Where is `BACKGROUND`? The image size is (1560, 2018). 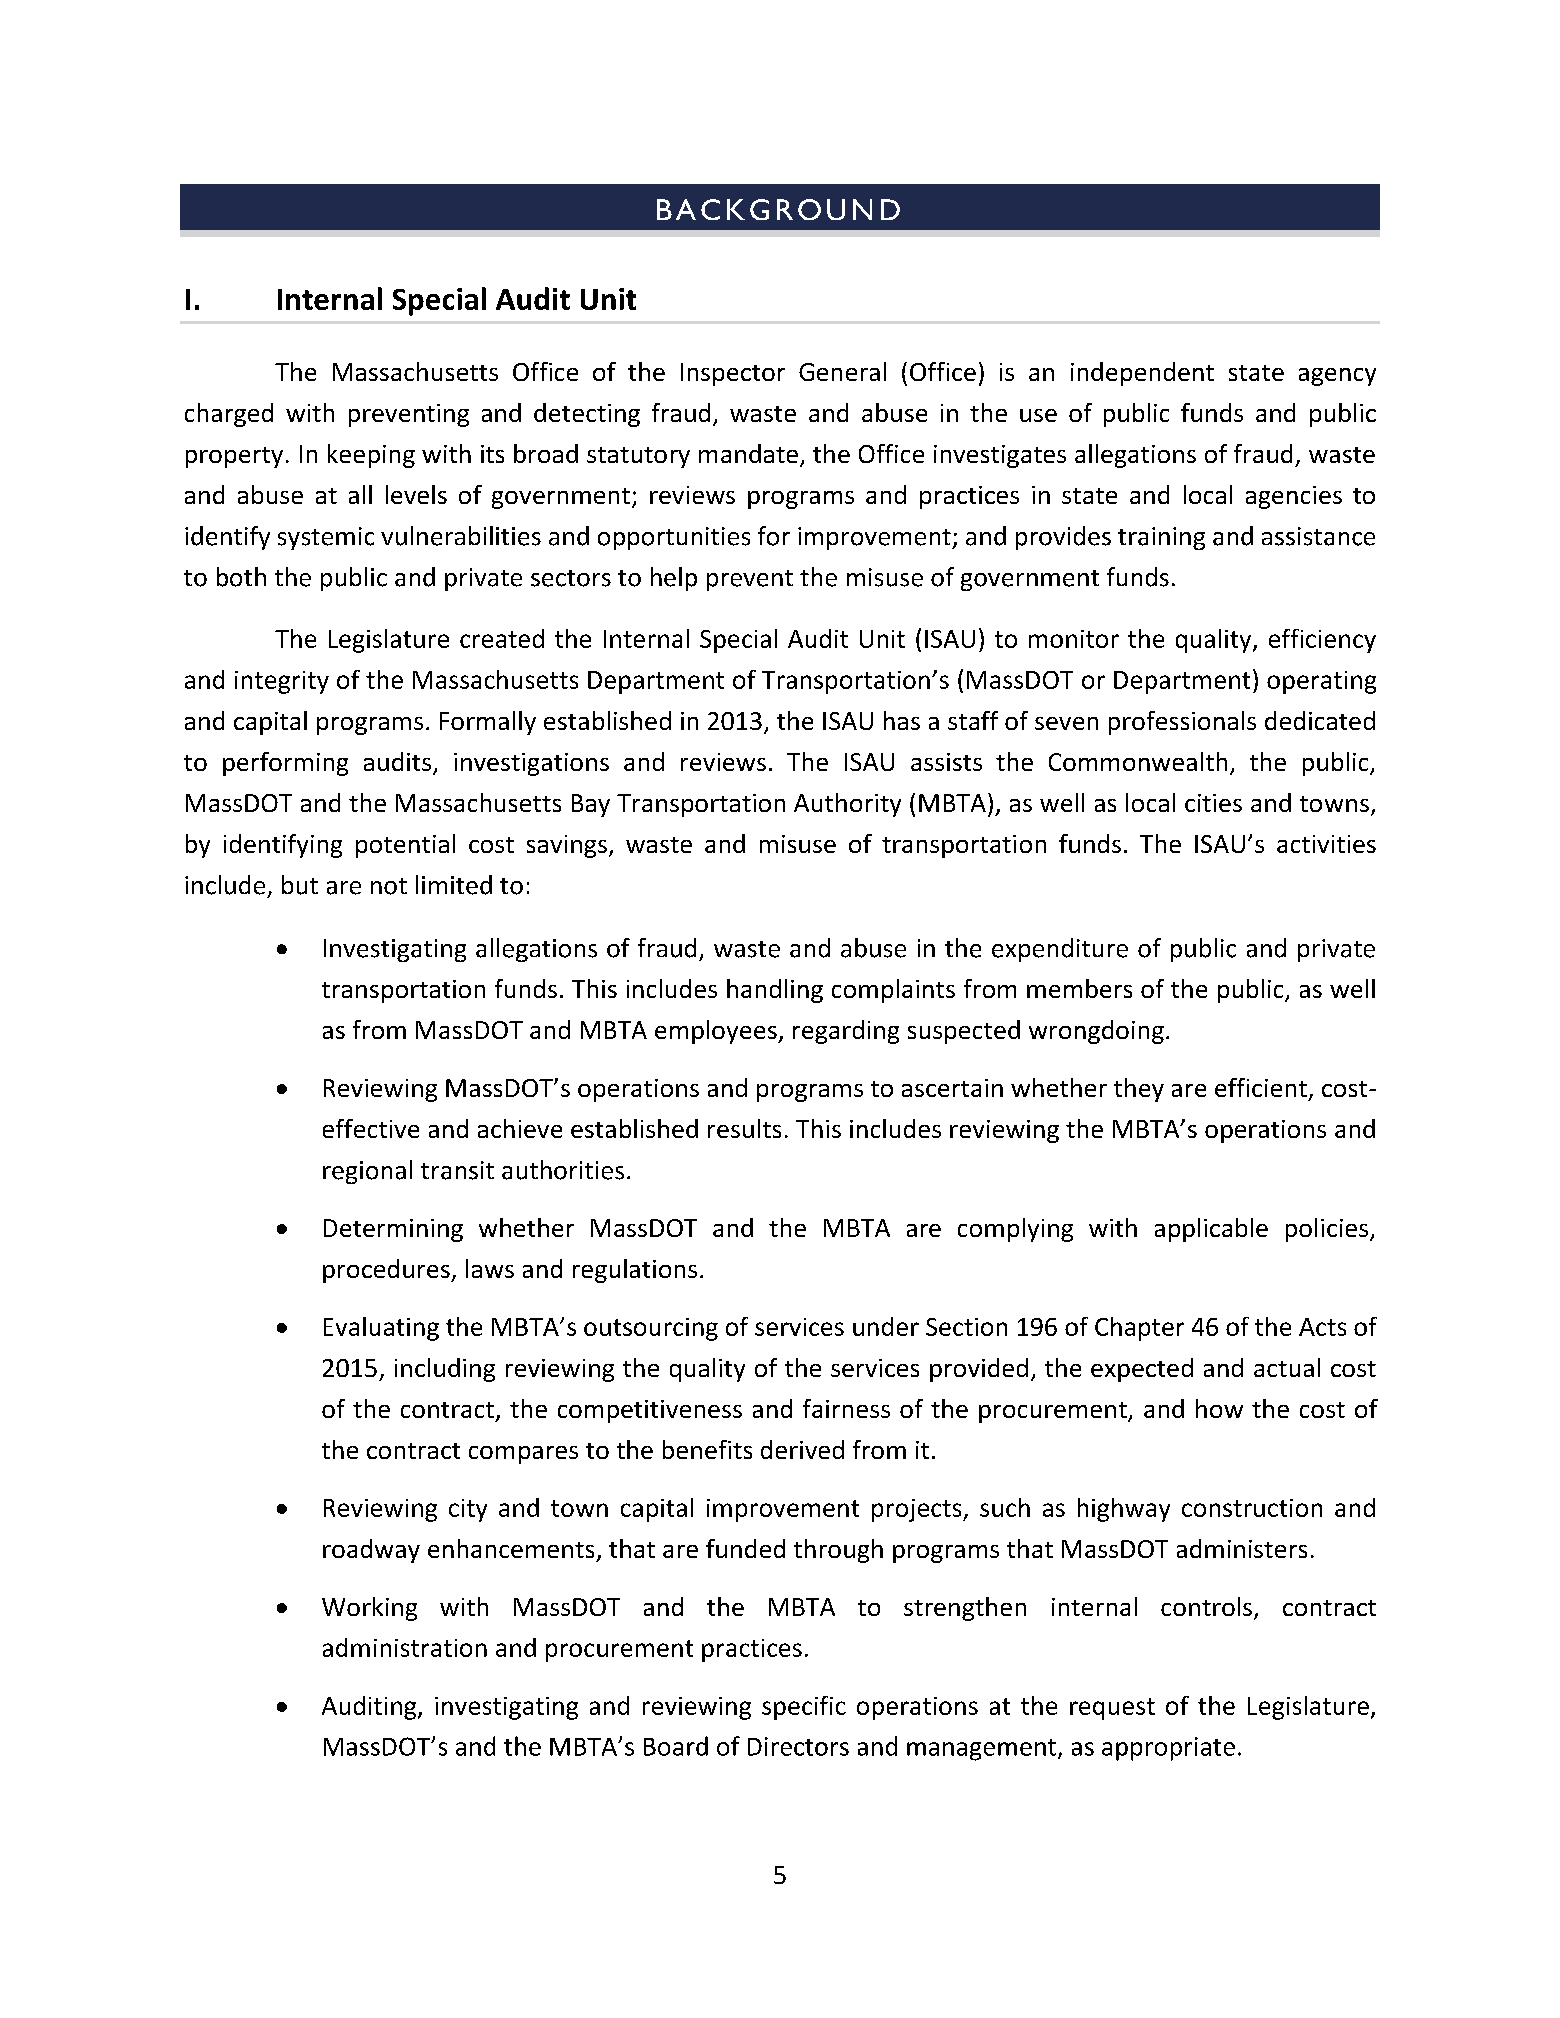 BACKGROUND is located at coordinates (778, 209).
